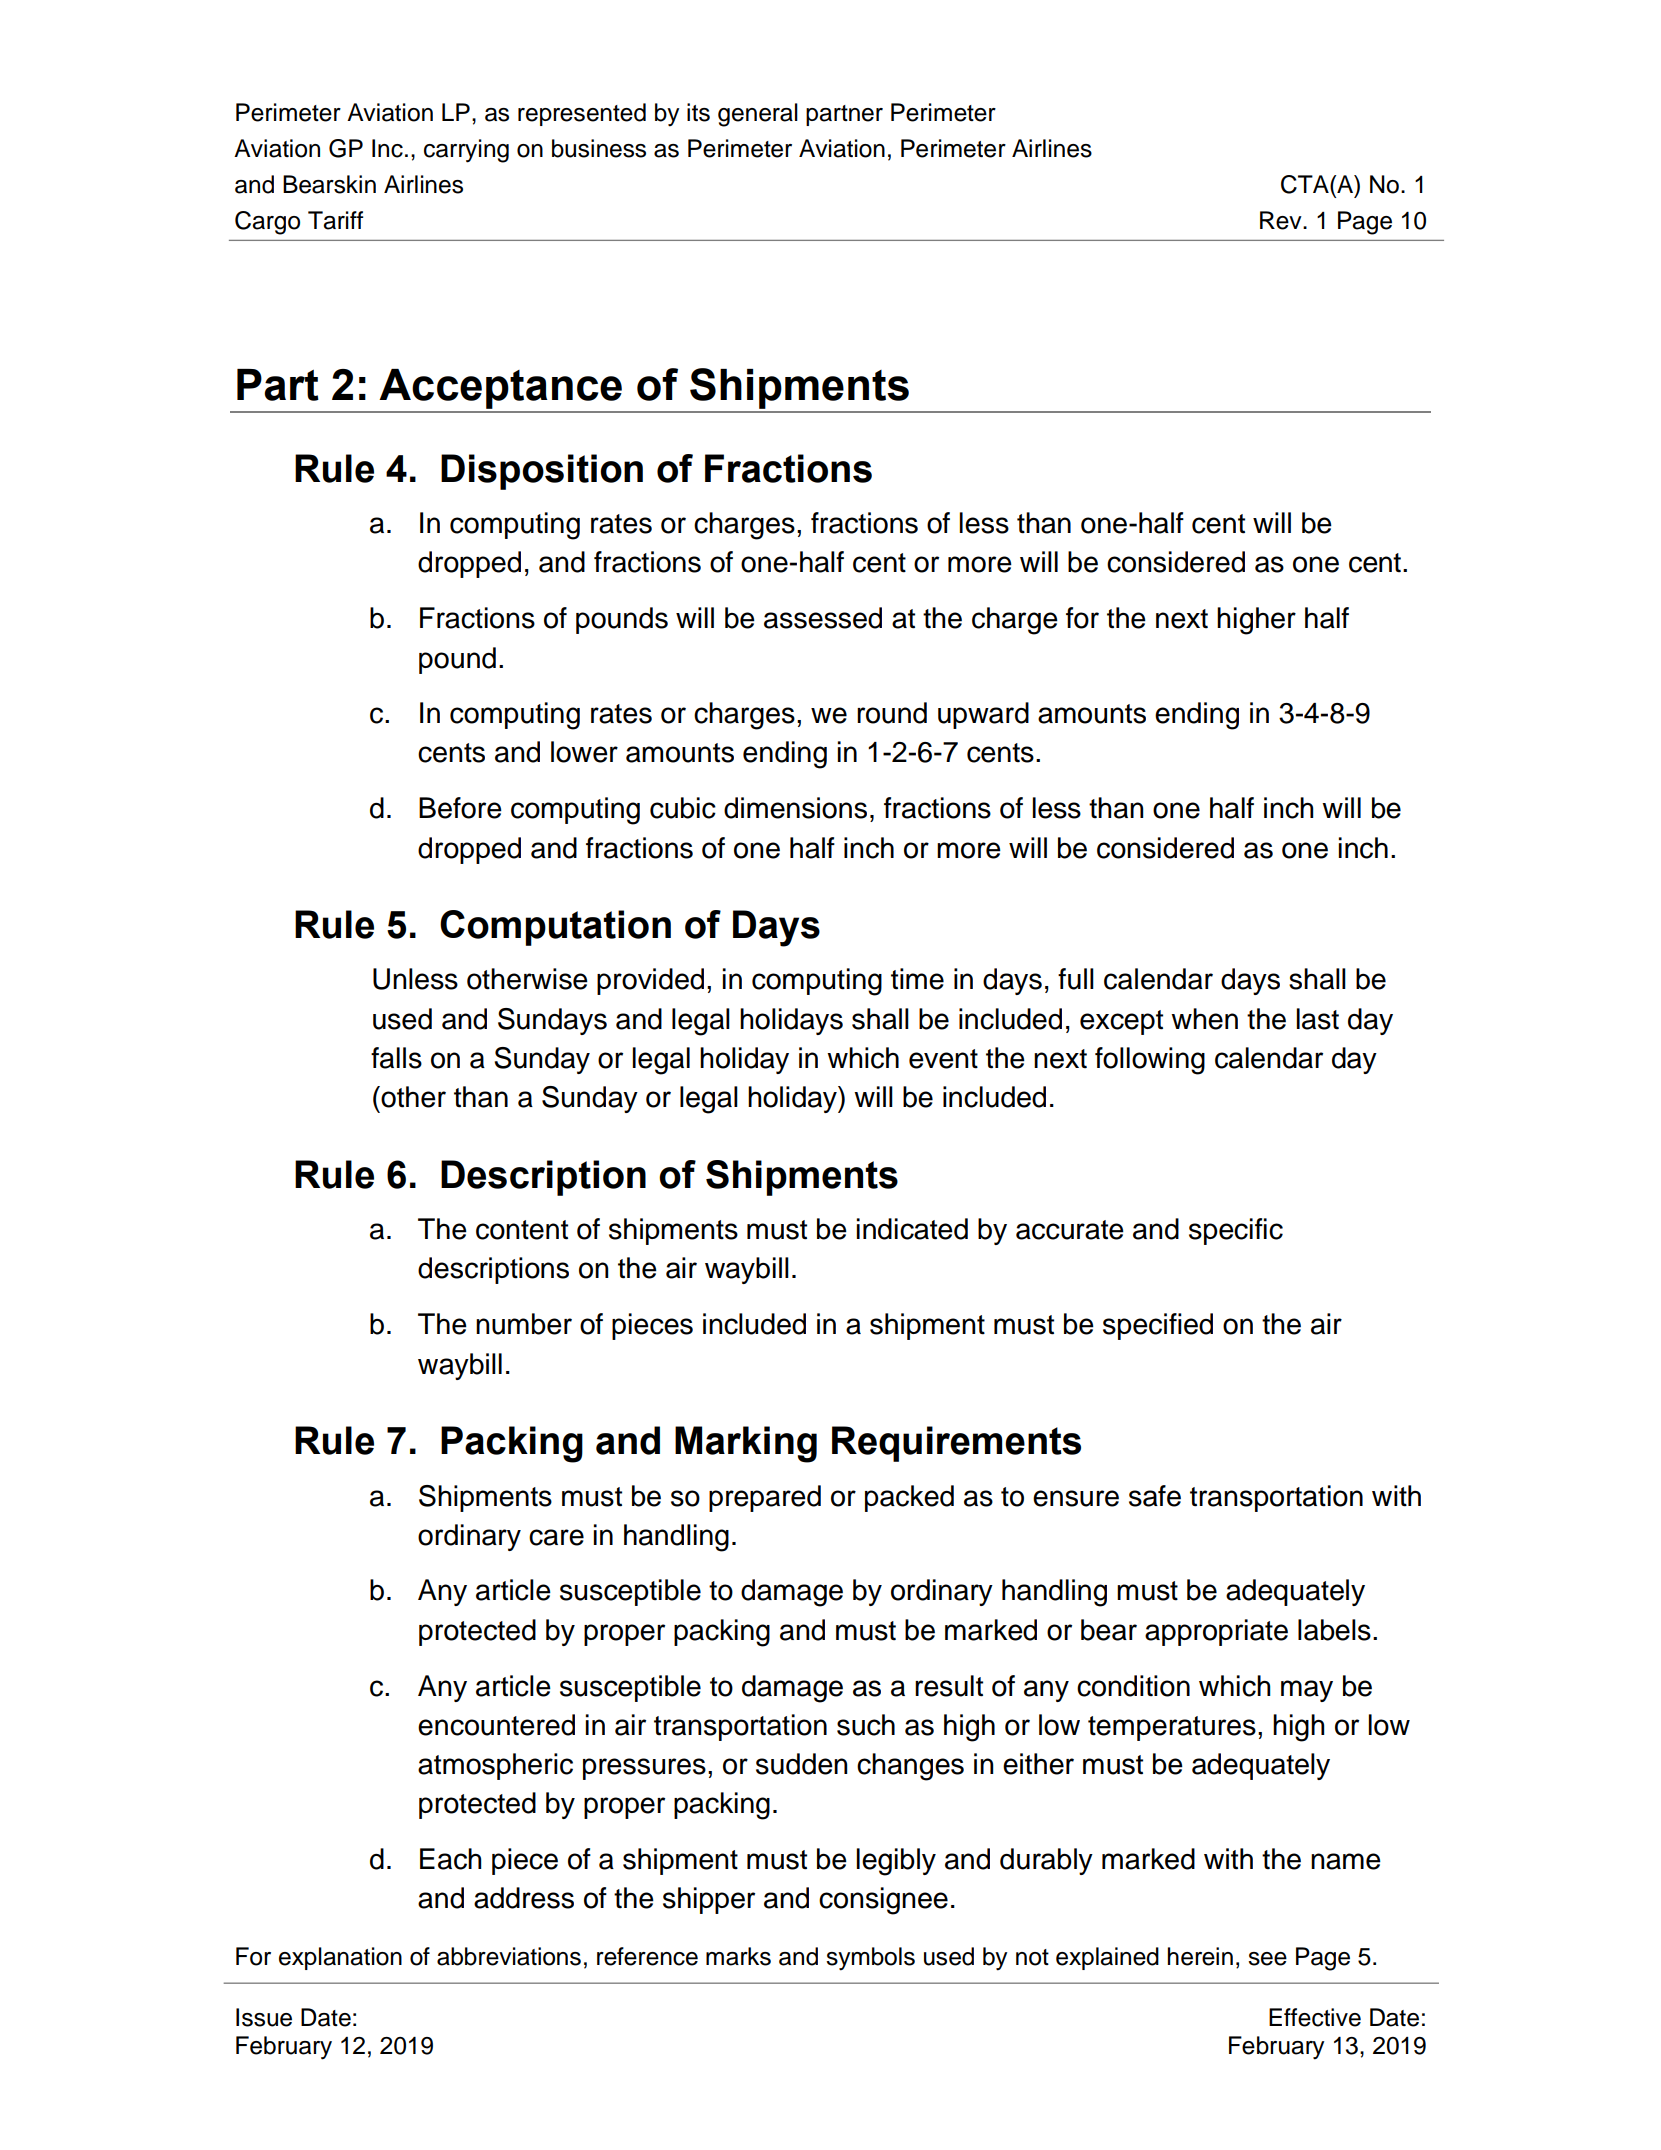 Image resolution: width=1661 pixels, height=2150 pixels. Describe the element at coordinates (524, 1324) in the document. I see `number` at that location.
